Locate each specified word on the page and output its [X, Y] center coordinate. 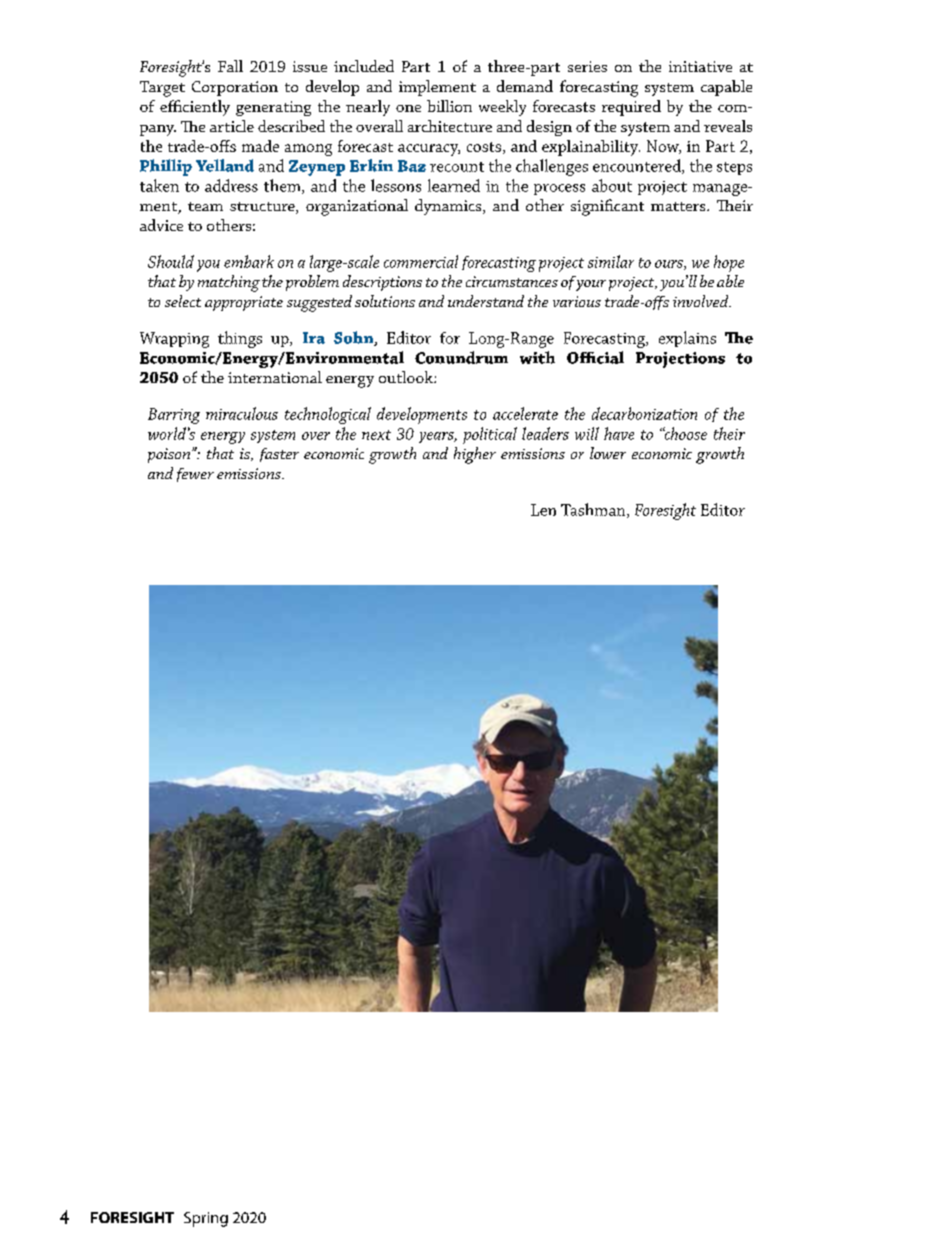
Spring [206, 1219]
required [631, 108]
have [619, 433]
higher [475, 455]
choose [685, 433]
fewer [195, 475]
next [376, 435]
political [490, 435]
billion [449, 106]
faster [279, 455]
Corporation [235, 88]
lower [608, 453]
